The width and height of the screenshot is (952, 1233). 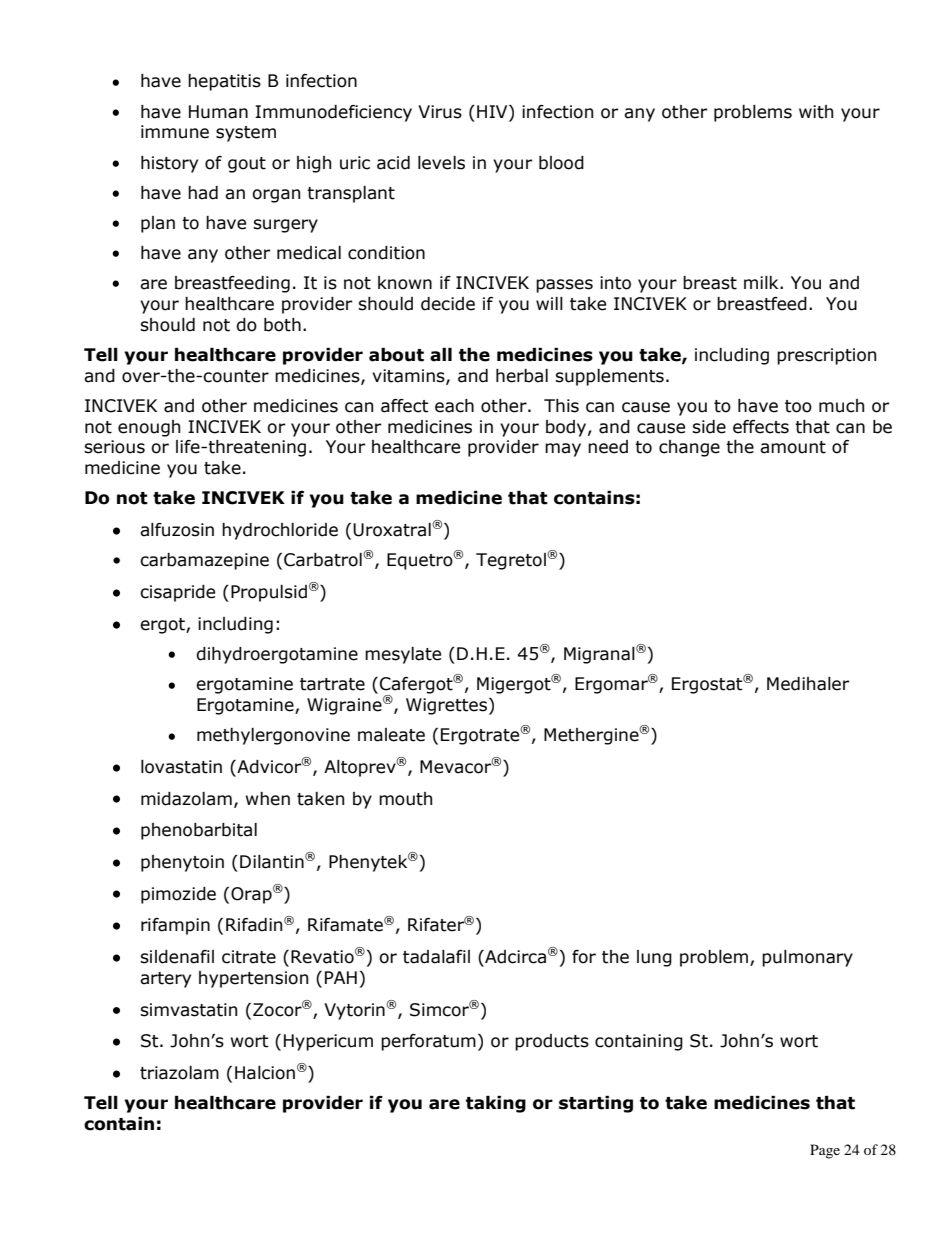 I want to click on decide, so click(x=448, y=304).
